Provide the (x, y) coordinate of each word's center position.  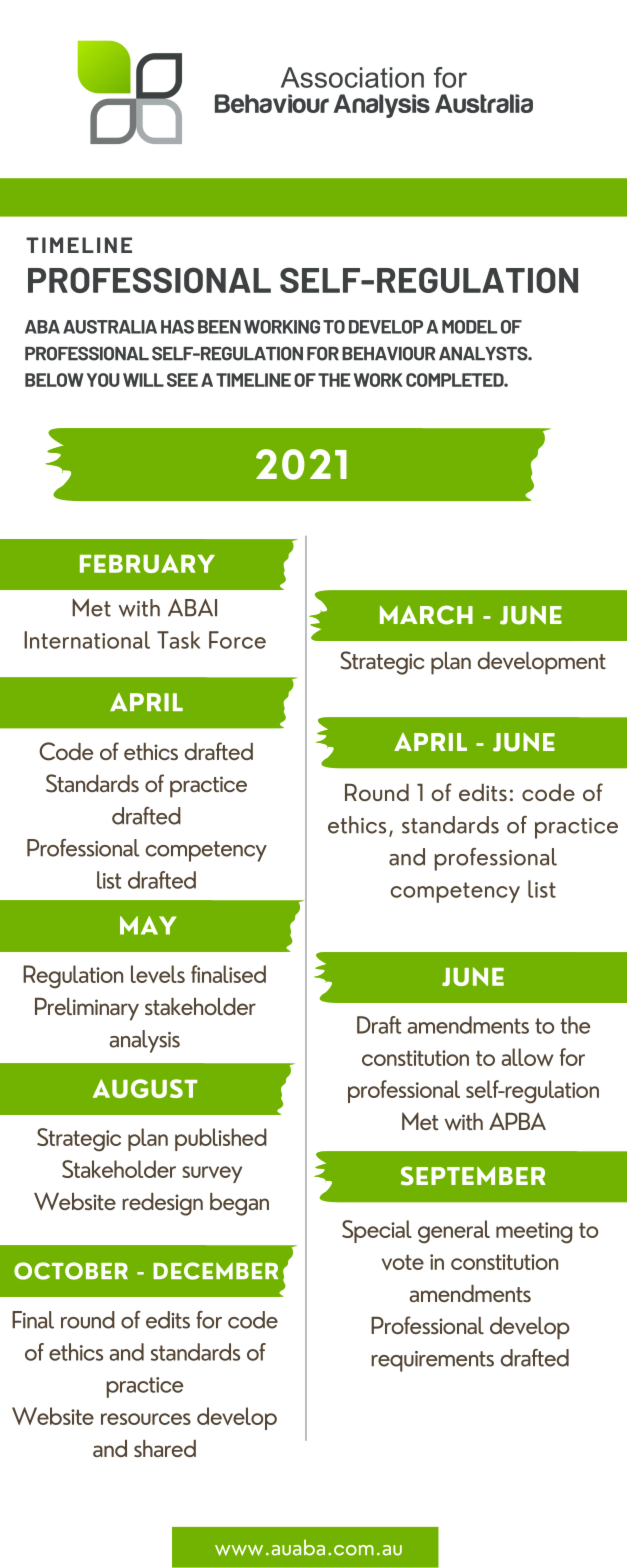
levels (158, 974)
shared (165, 1448)
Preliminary (87, 1009)
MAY (148, 925)
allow (527, 1057)
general (454, 1232)
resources (146, 1419)
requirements (432, 1361)
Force (237, 640)
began (239, 1204)
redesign (162, 1204)
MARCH (426, 615)
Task (178, 640)
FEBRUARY (147, 563)
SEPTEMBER (473, 1176)
